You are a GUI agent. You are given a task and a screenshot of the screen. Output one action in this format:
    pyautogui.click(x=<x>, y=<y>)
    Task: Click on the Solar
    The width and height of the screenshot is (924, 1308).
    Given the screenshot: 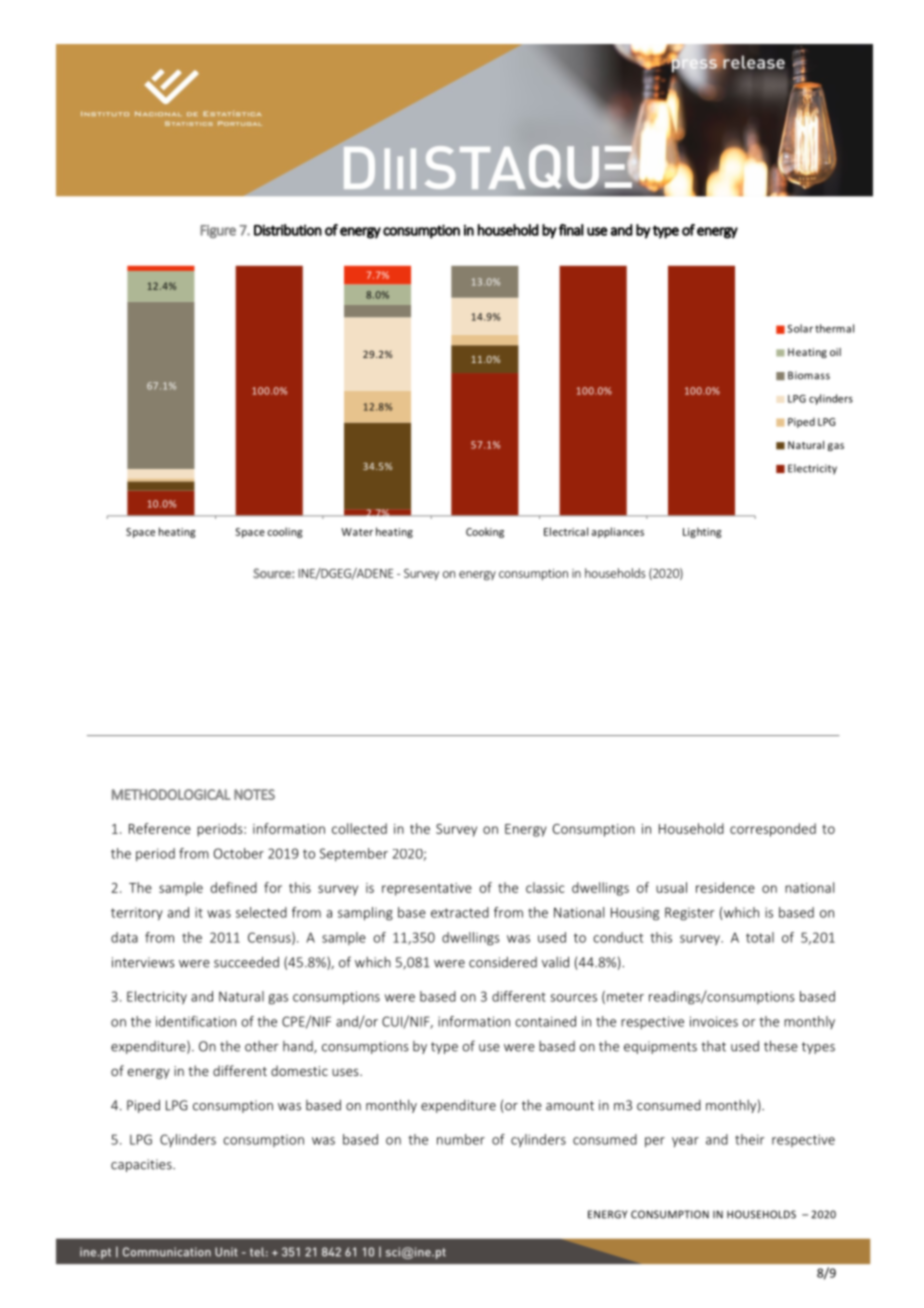 What is the action you would take?
    pyautogui.click(x=800, y=328)
